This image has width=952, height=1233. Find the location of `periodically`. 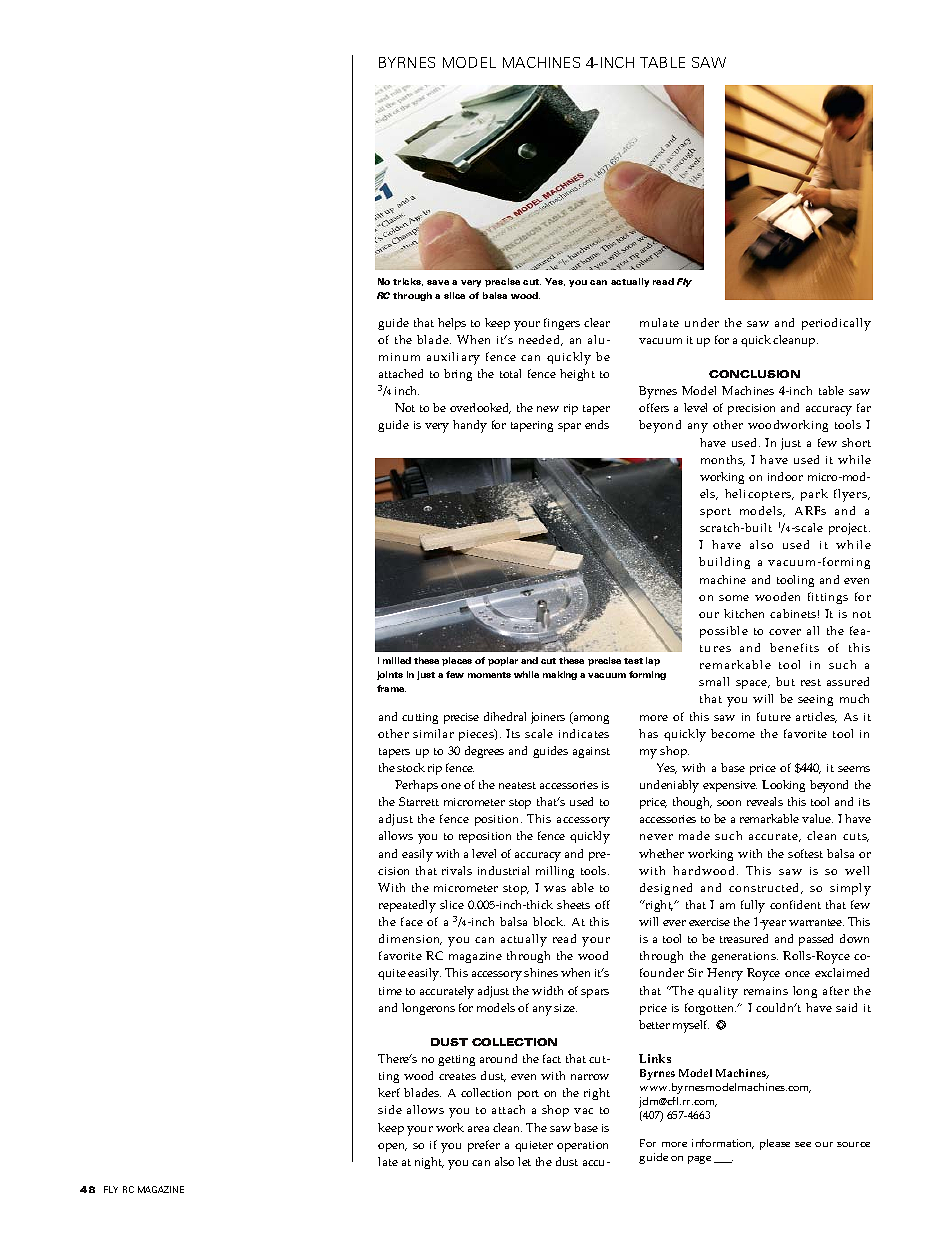

periodically is located at coordinates (836, 324).
